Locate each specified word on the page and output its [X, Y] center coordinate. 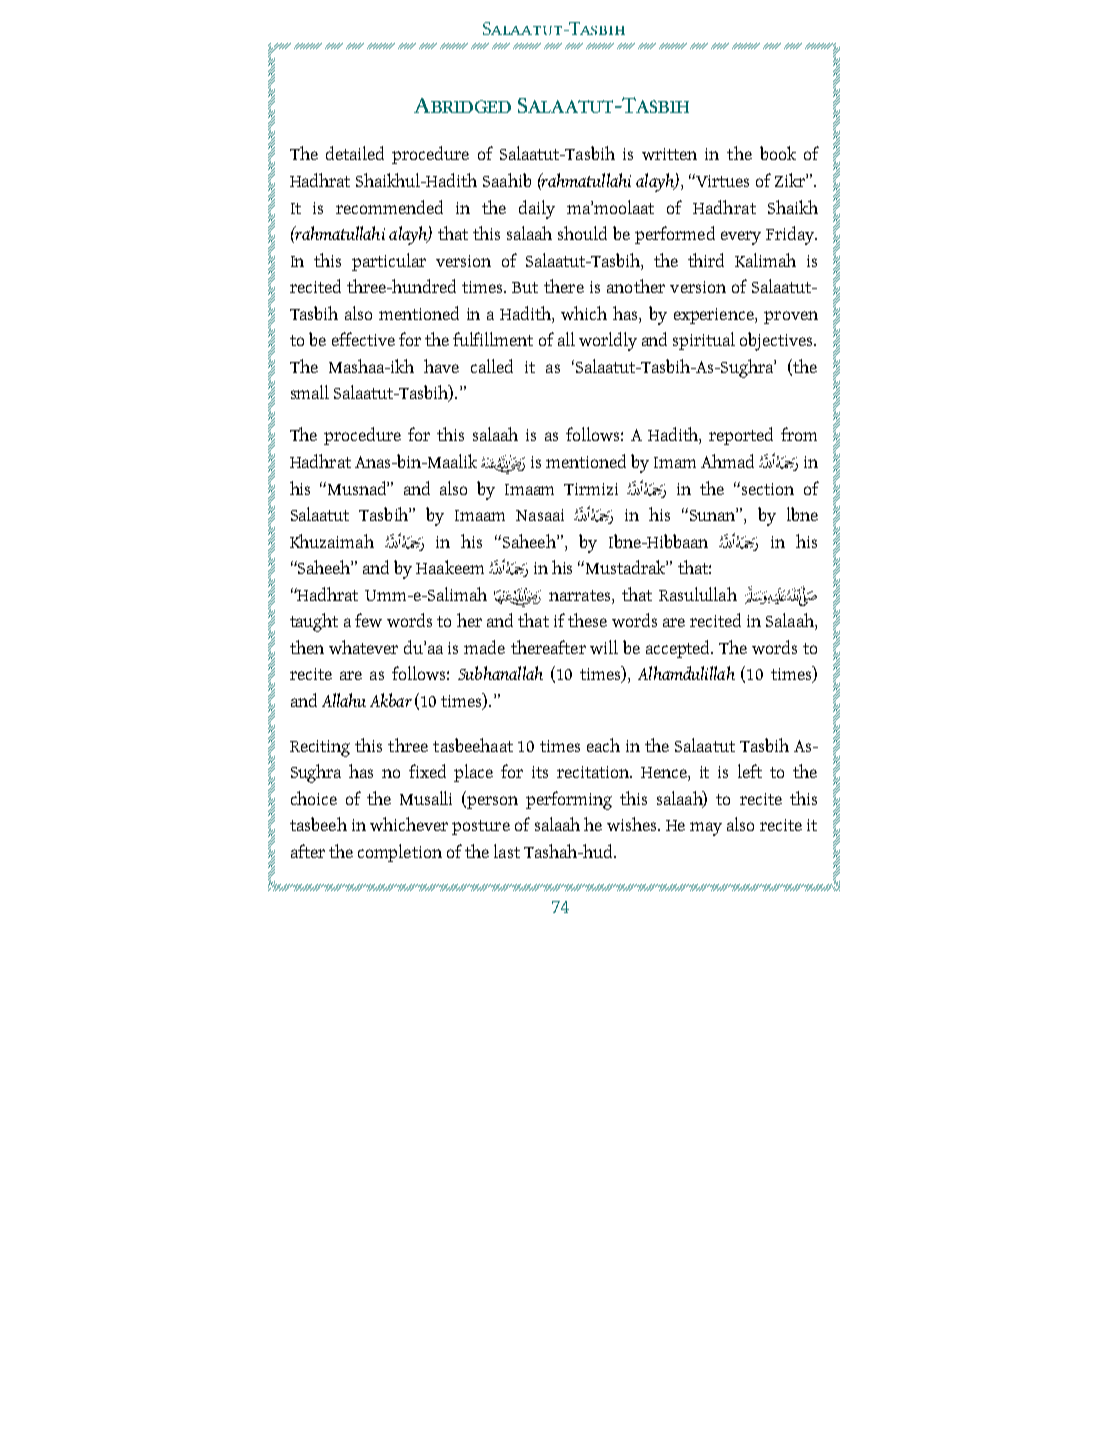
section [768, 489]
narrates [581, 595]
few [368, 620]
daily [537, 209]
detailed [355, 153]
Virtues [721, 180]
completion [400, 853]
